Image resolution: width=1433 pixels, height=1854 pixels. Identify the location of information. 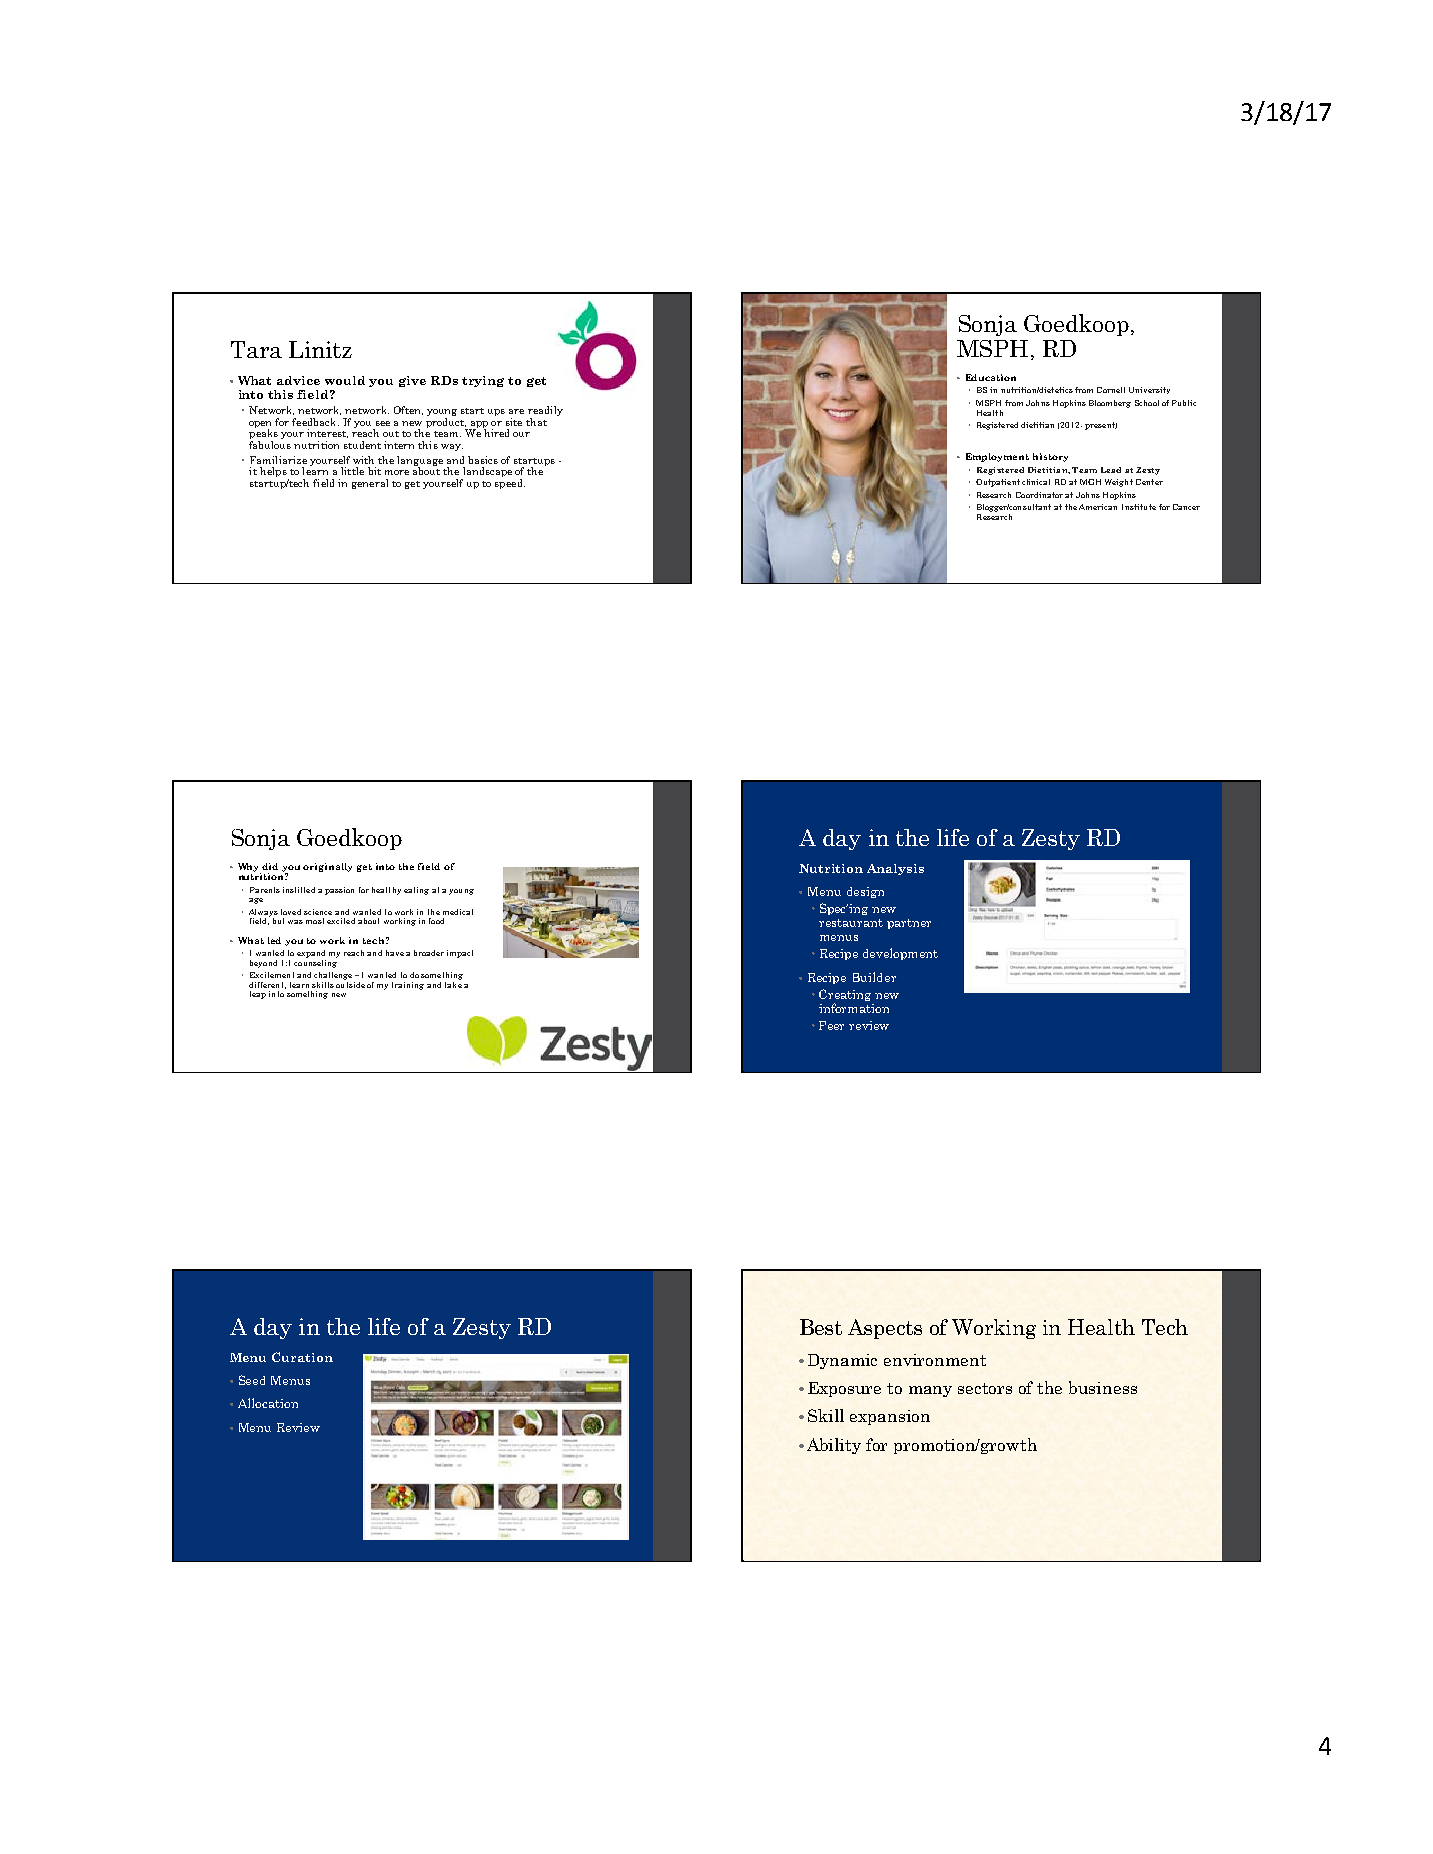
(854, 1008).
